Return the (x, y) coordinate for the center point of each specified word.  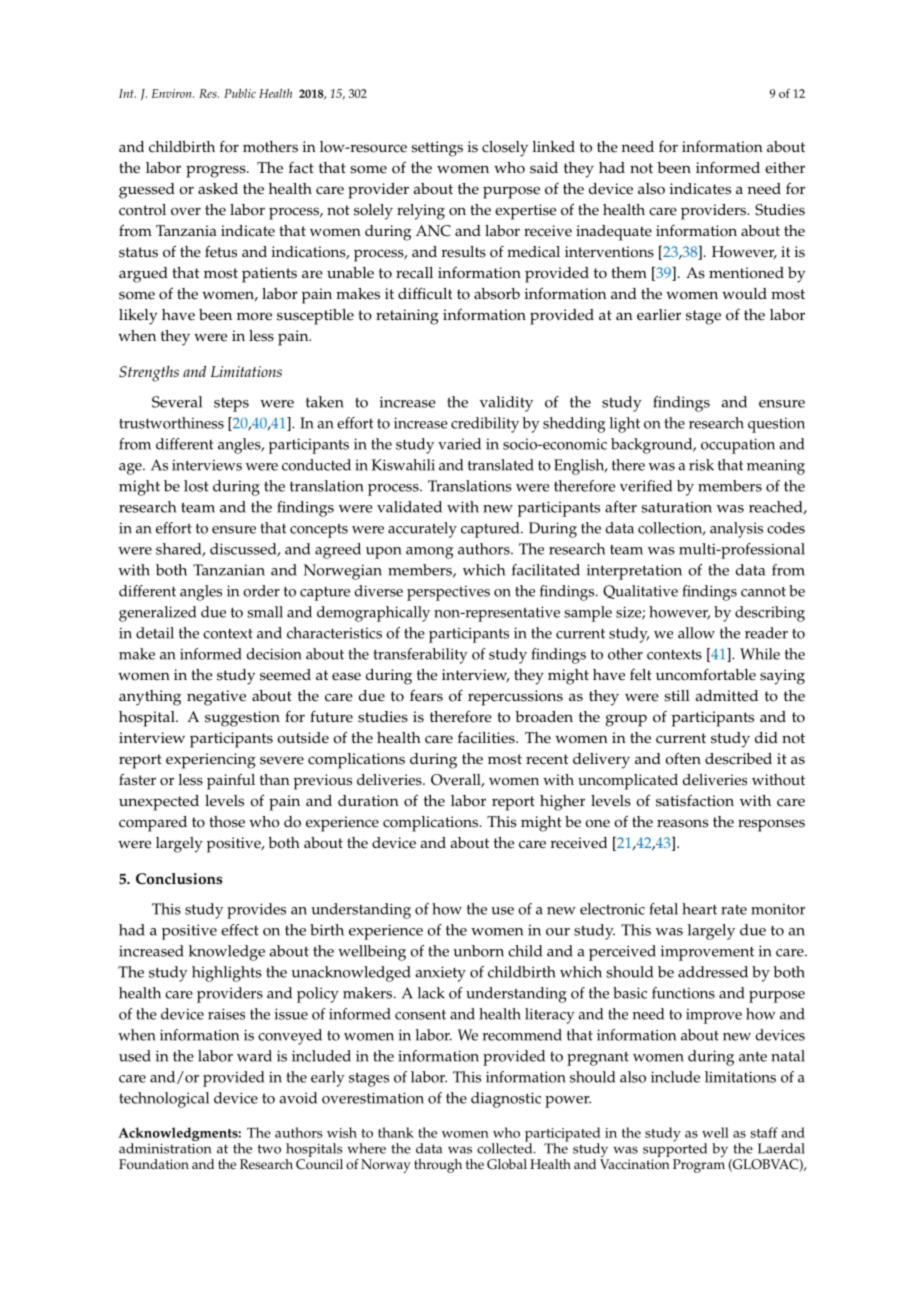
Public (240, 93)
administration (165, 1148)
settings (437, 149)
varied (459, 444)
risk (701, 465)
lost (196, 486)
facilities (487, 738)
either (785, 168)
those (227, 822)
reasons (683, 823)
